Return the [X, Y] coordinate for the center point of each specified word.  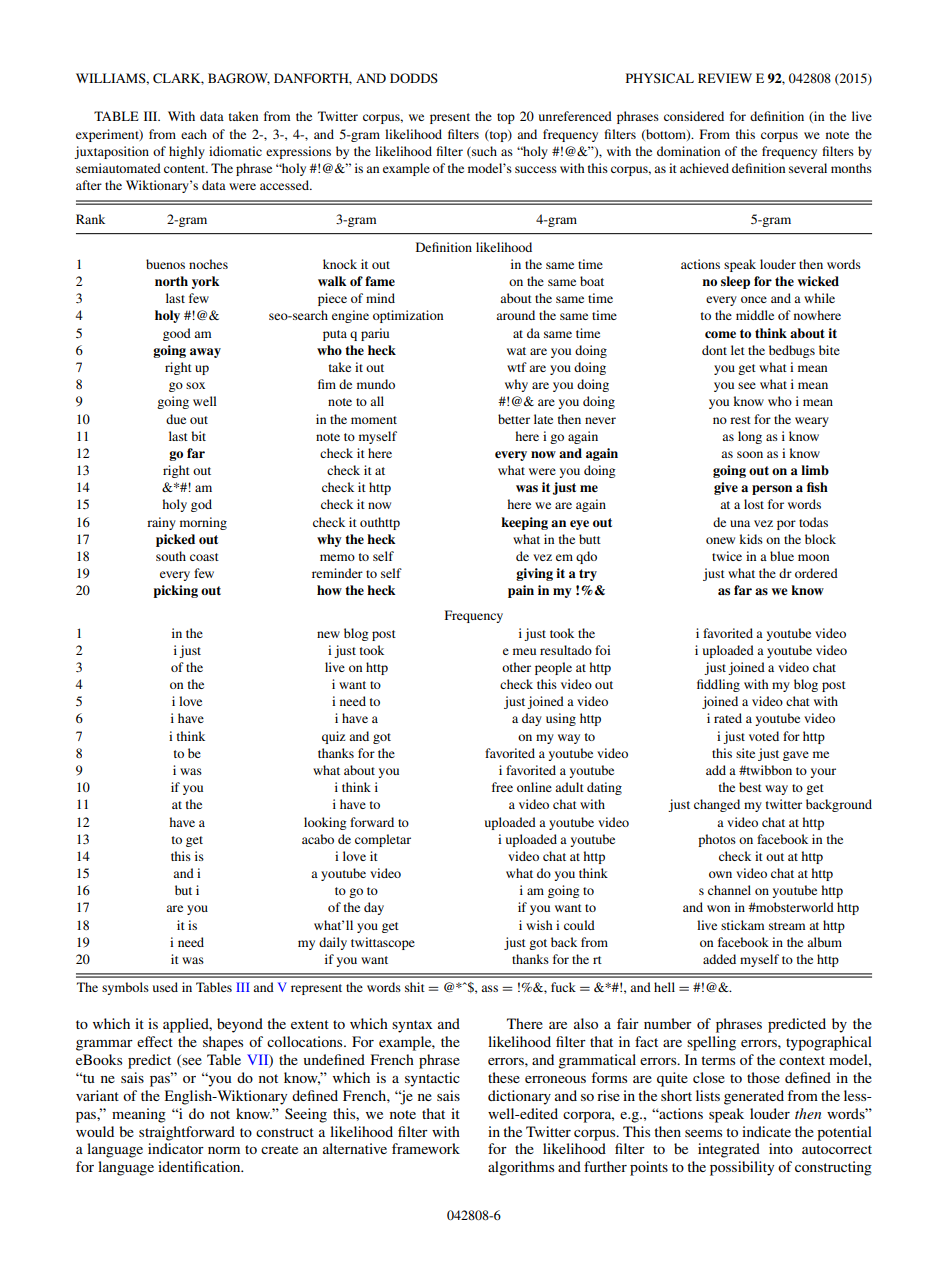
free [502, 787]
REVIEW [725, 78]
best [750, 787]
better [514, 419]
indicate [766, 1131]
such [483, 151]
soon [750, 454]
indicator [176, 1148]
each [194, 134]
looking [325, 823]
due [176, 419]
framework [426, 1148]
